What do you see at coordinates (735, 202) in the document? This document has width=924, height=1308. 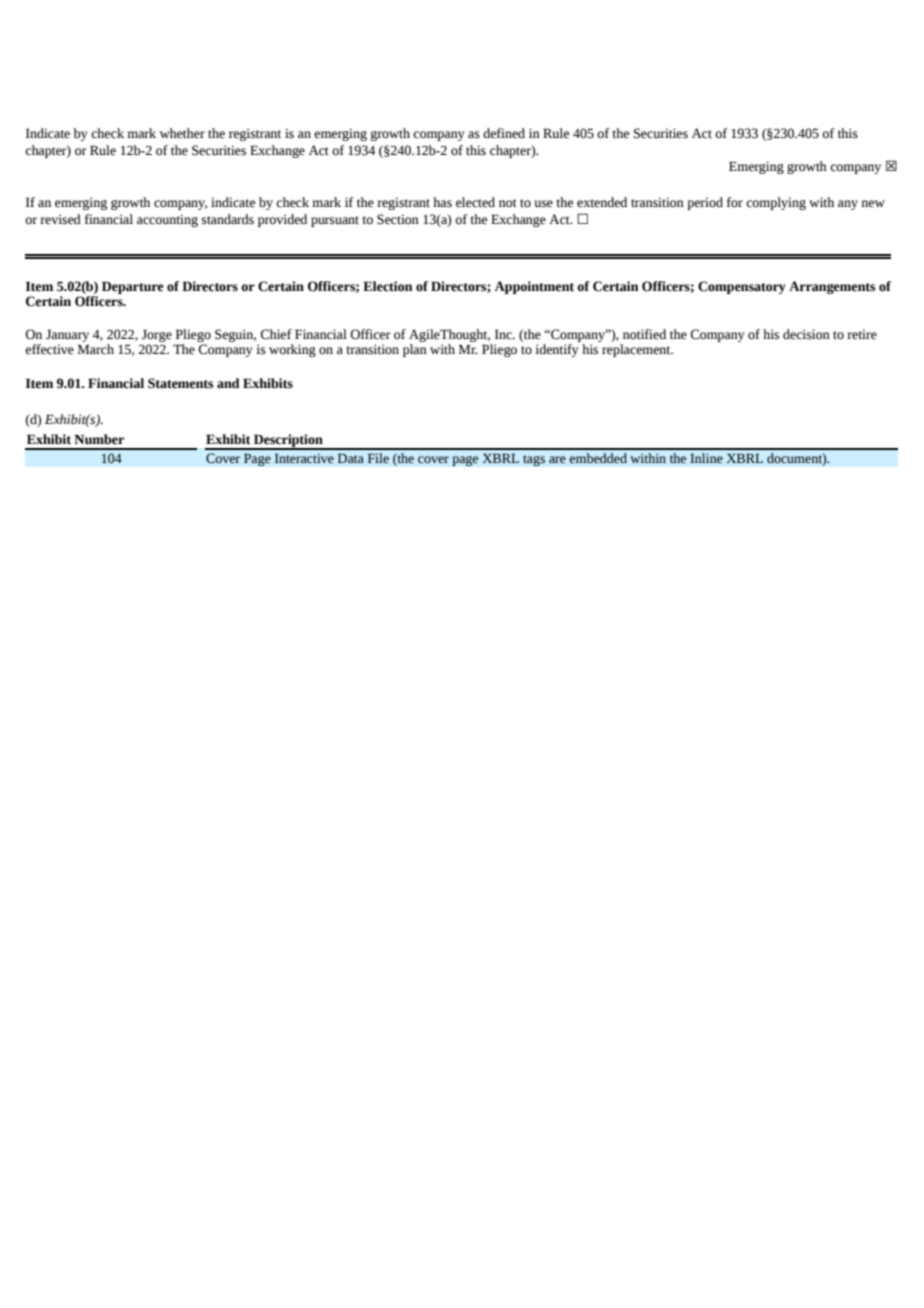 I see `for` at bounding box center [735, 202].
